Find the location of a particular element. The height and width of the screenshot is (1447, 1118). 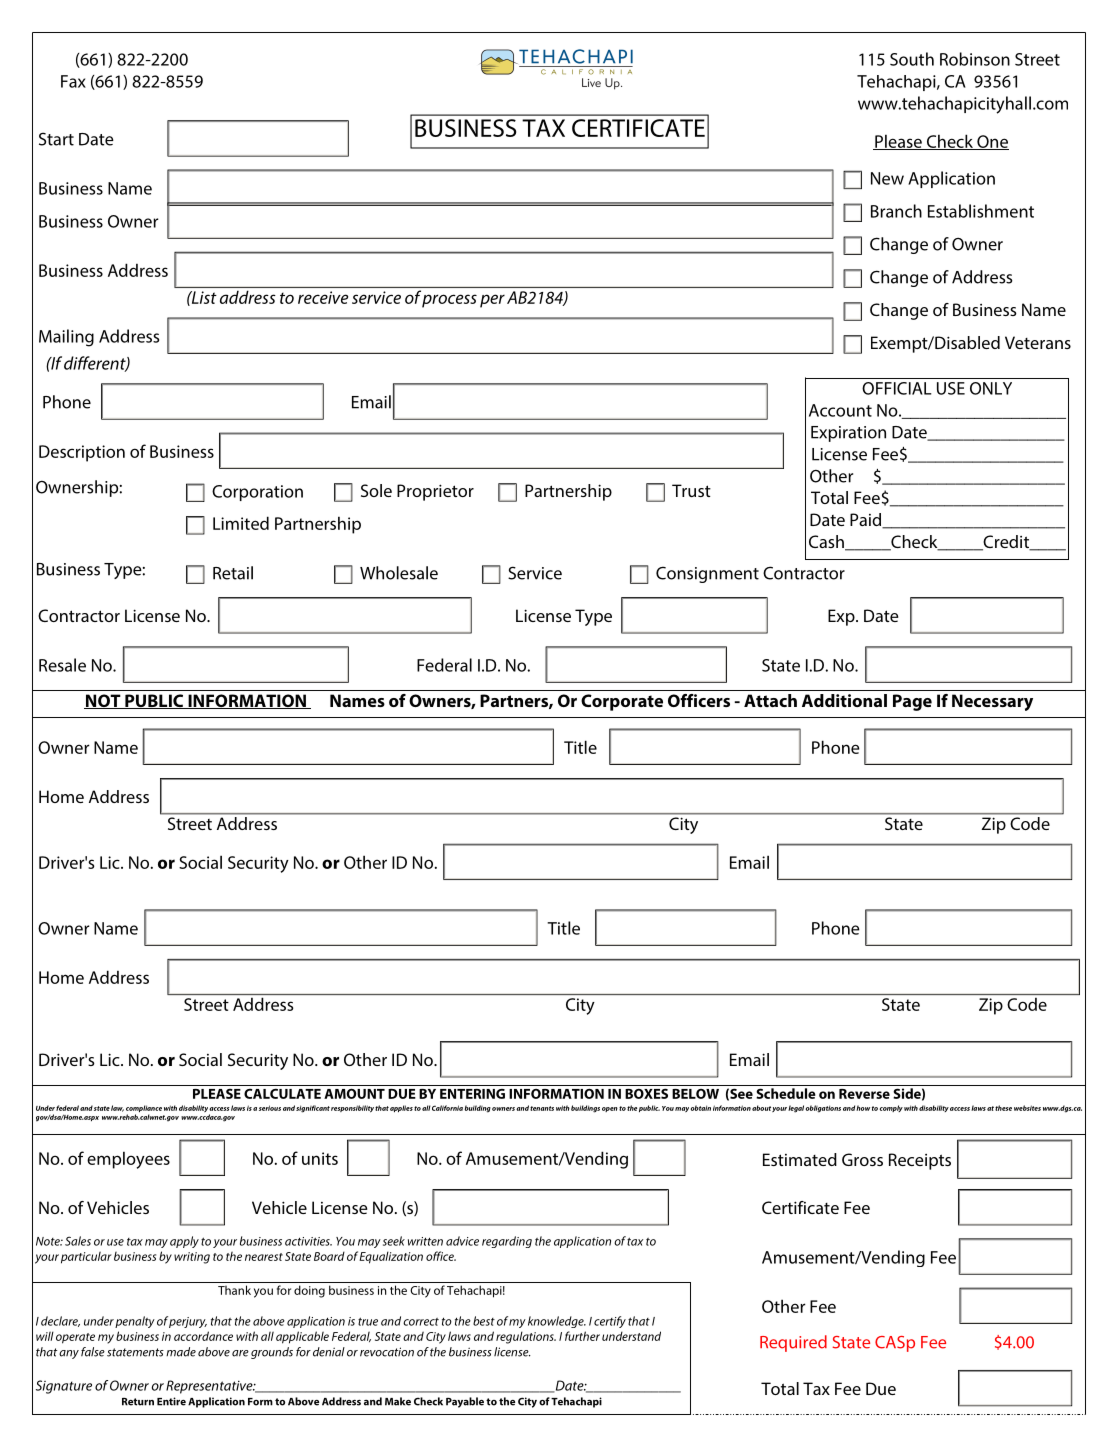

South is located at coordinates (912, 59).
